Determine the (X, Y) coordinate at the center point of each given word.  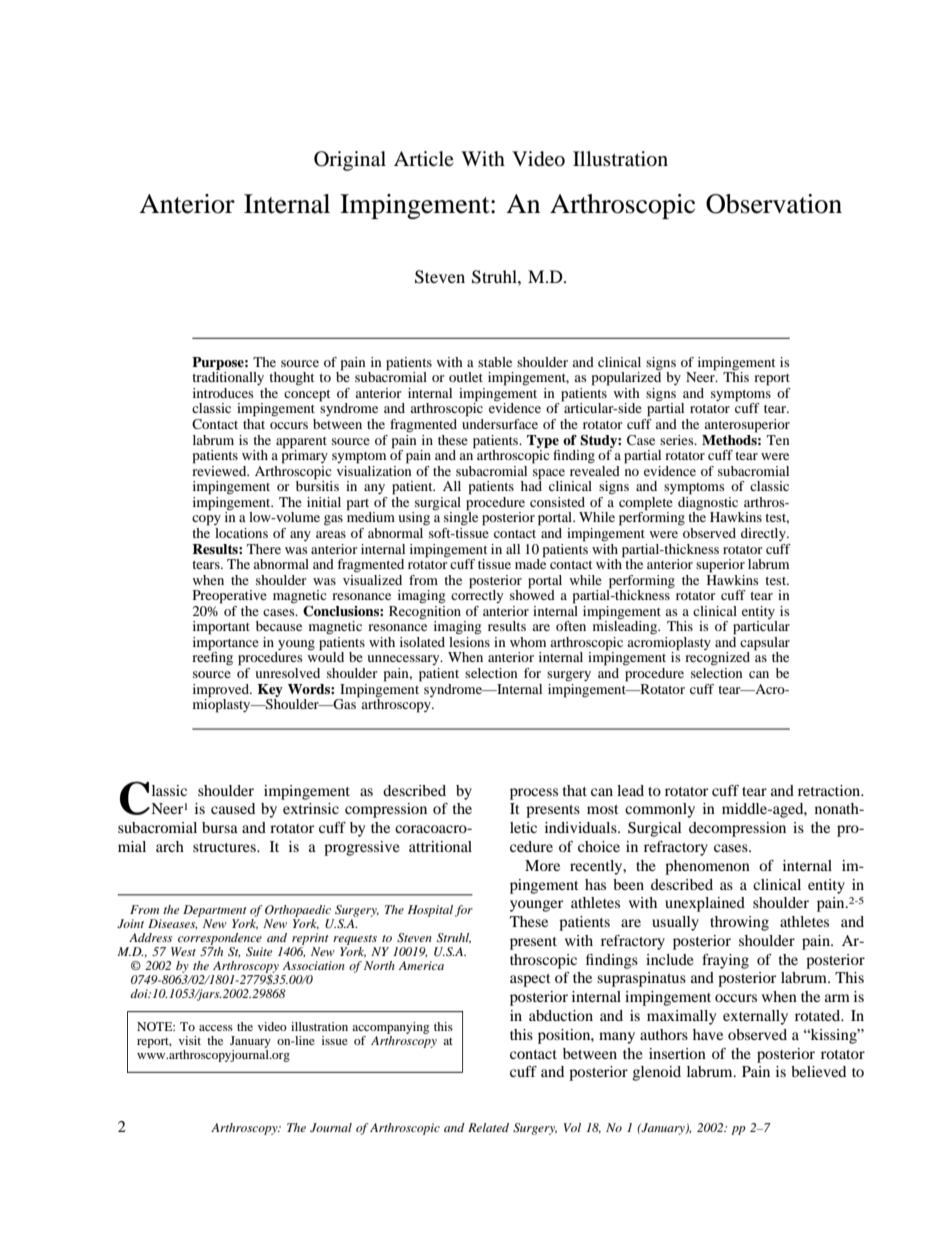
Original (350, 161)
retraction (830, 790)
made (530, 563)
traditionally (228, 378)
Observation (774, 204)
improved (222, 691)
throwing (739, 923)
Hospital (430, 911)
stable (495, 362)
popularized (626, 378)
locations (241, 533)
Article (424, 158)
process (534, 794)
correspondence (220, 939)
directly (764, 534)
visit (190, 1040)
